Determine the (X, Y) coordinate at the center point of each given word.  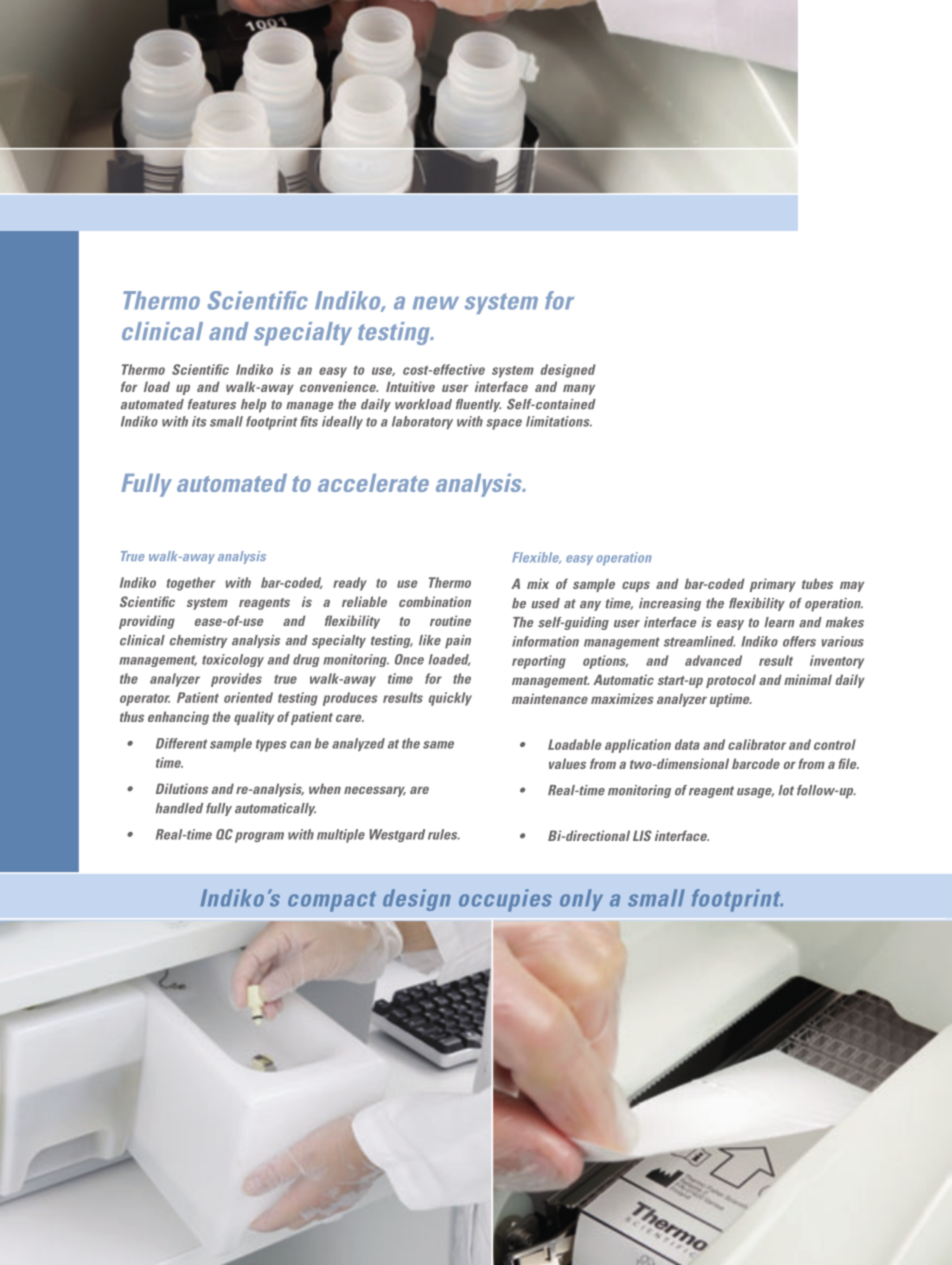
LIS (642, 835)
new (436, 303)
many (579, 389)
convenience (339, 386)
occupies (505, 900)
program (259, 837)
